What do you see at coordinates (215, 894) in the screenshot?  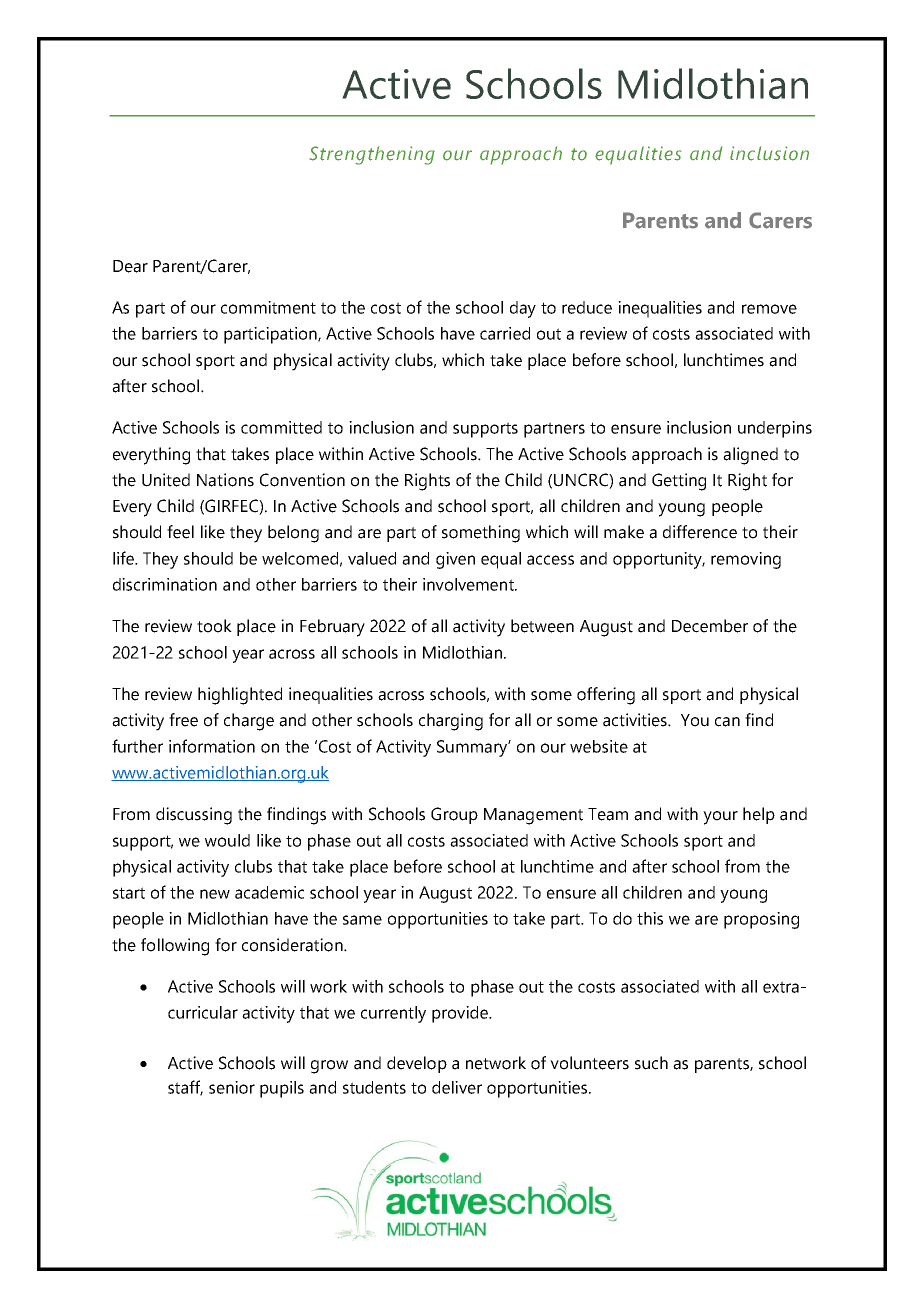 I see `new` at bounding box center [215, 894].
